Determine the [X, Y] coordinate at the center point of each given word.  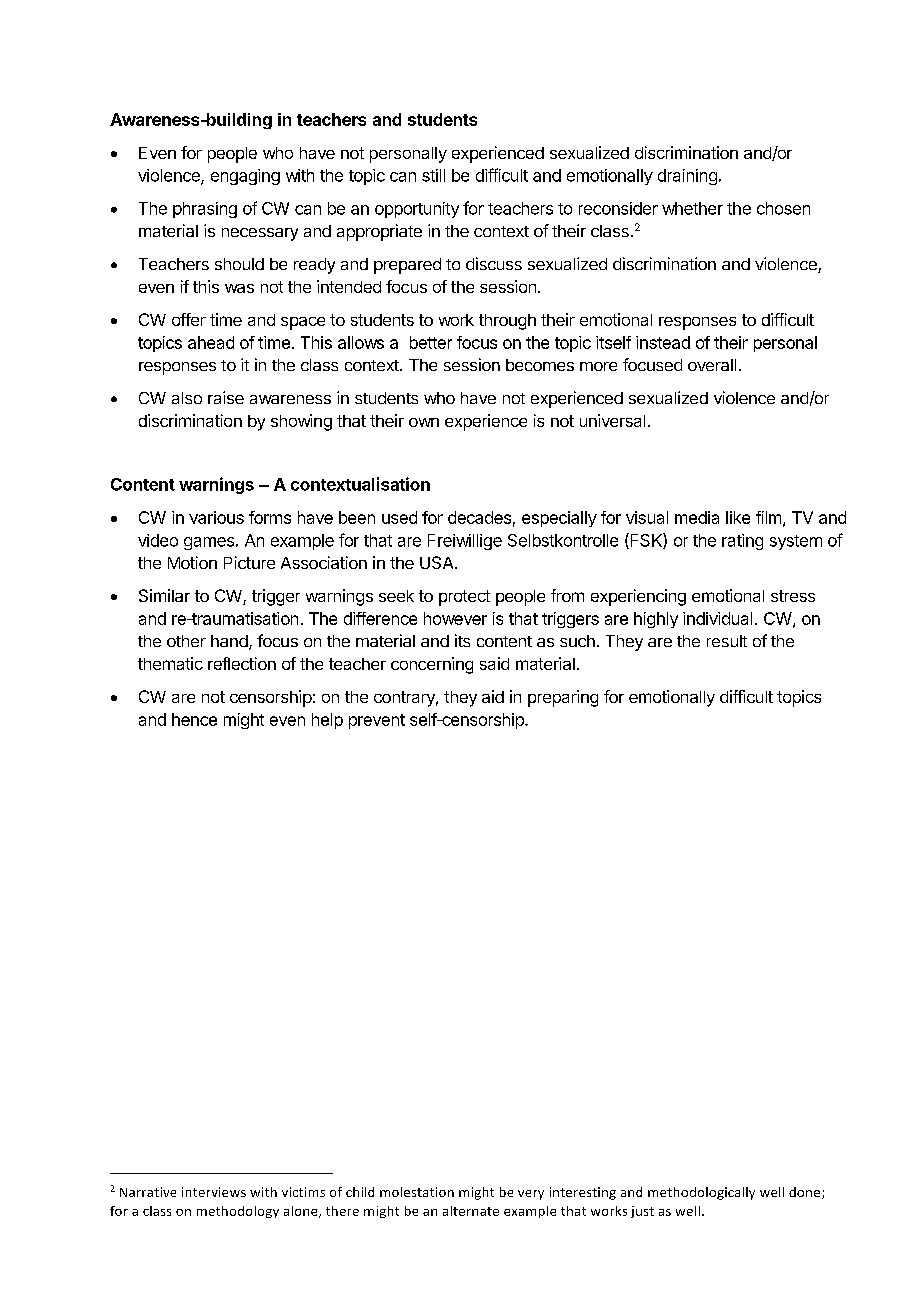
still [433, 175]
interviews [214, 1192]
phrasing [205, 210]
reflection [242, 663]
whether [692, 208]
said [494, 663]
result [727, 641]
